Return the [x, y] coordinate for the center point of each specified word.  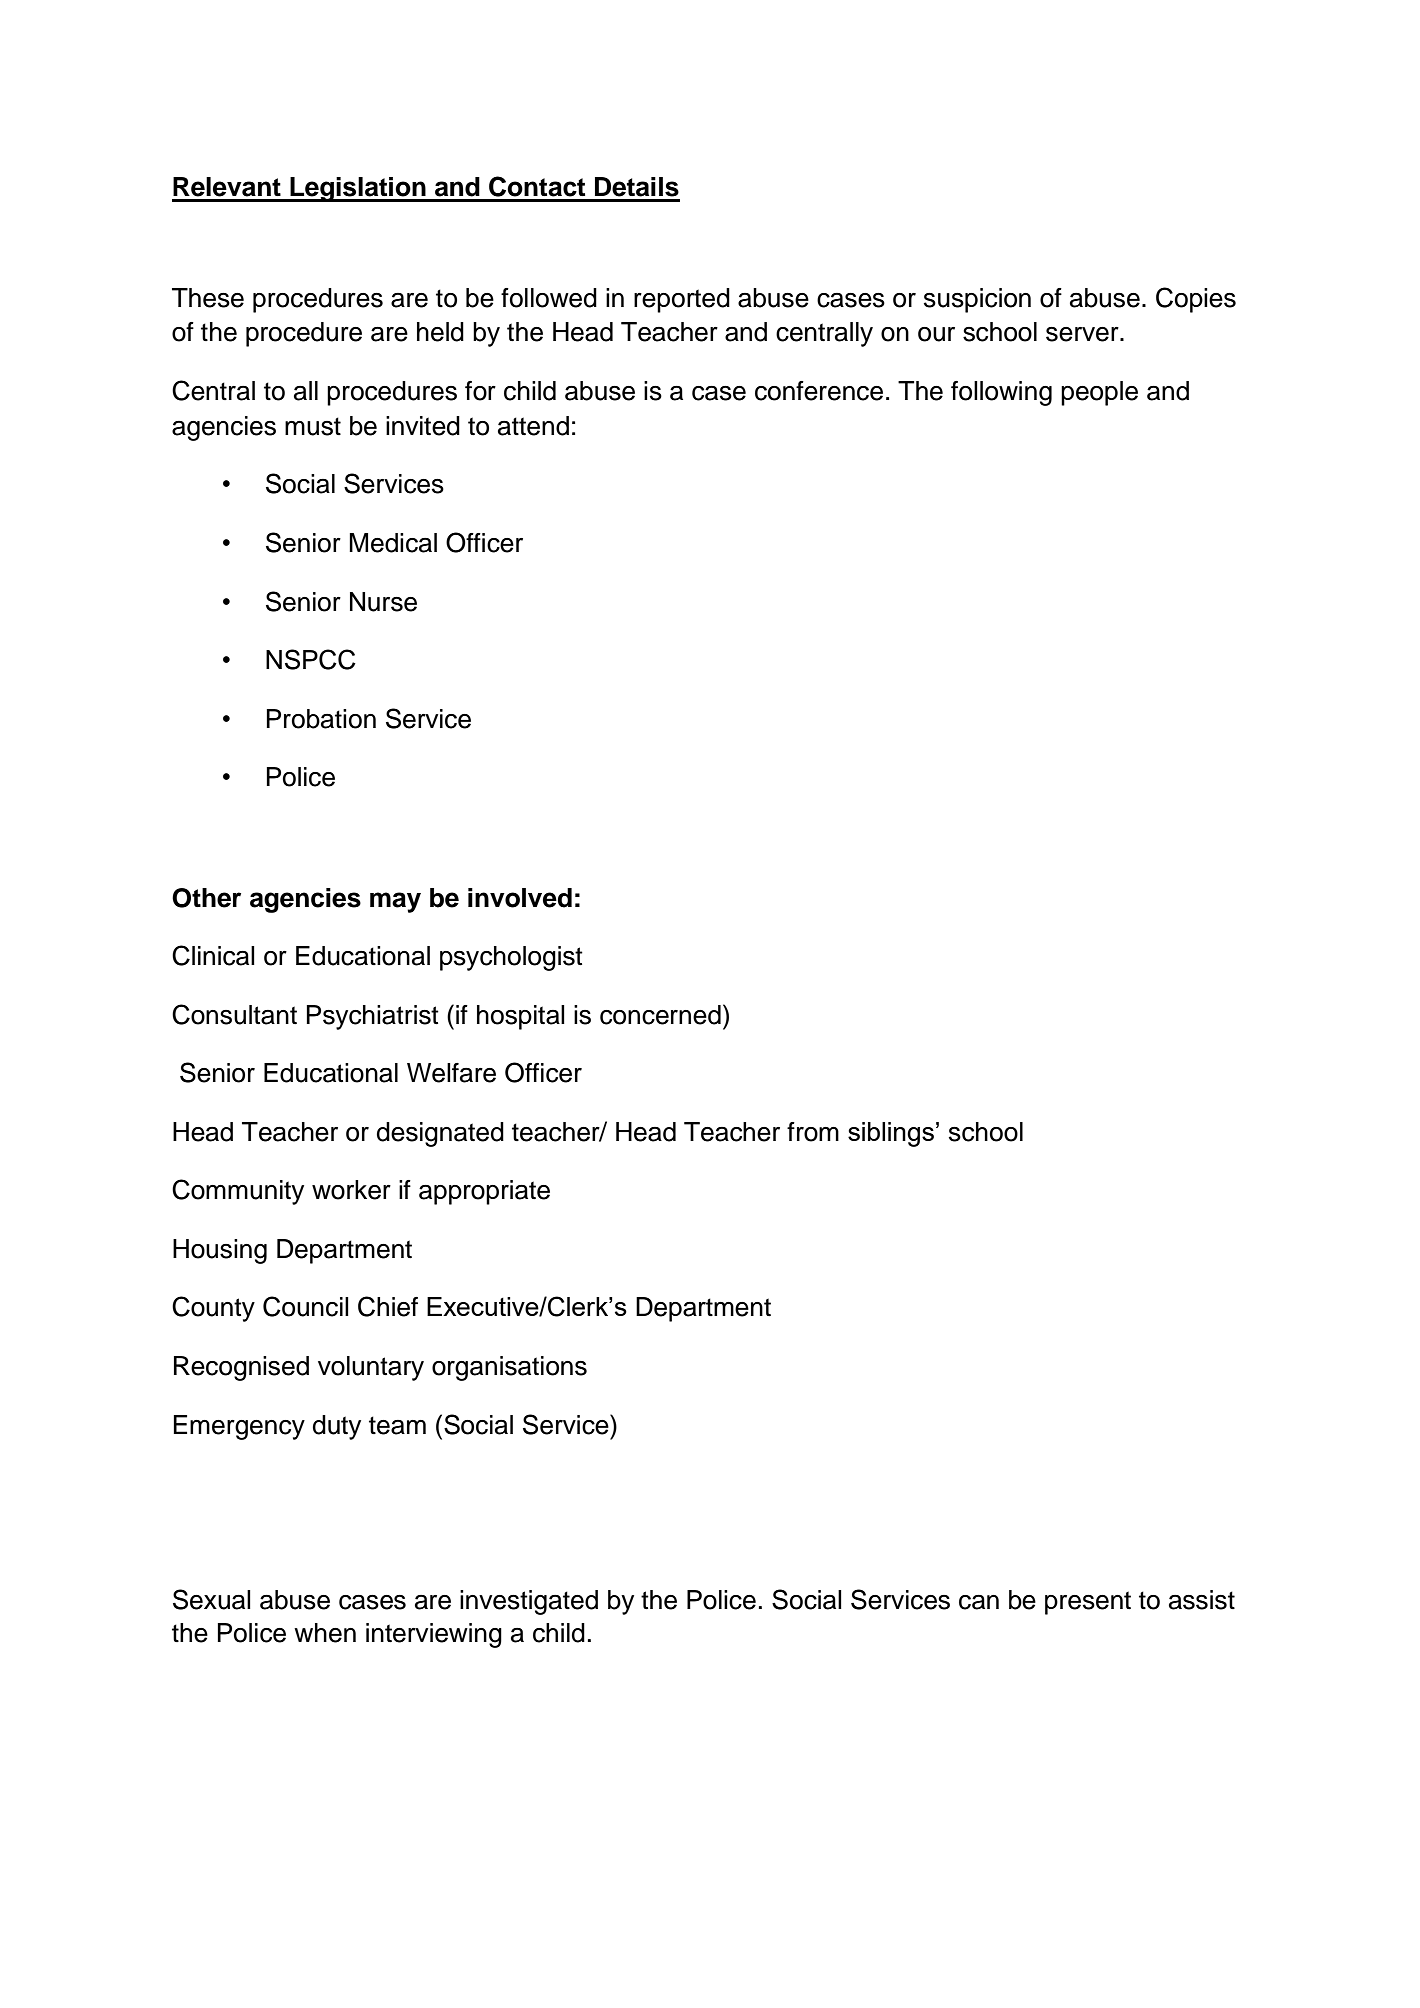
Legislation [358, 189]
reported [682, 300]
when [325, 1633]
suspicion [977, 300]
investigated [529, 1602]
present [1088, 1603]
